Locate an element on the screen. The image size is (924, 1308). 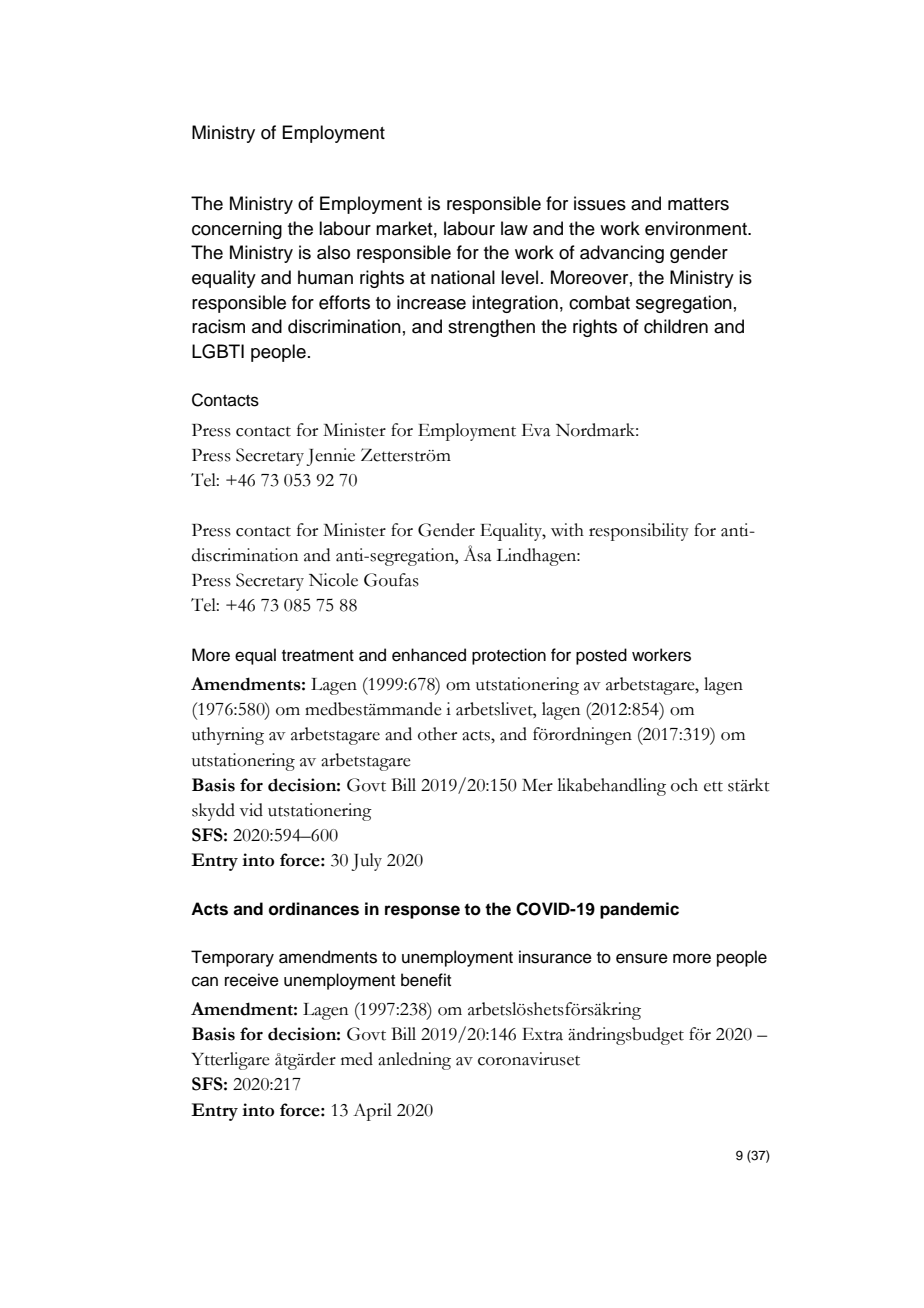
other is located at coordinates (437, 734).
